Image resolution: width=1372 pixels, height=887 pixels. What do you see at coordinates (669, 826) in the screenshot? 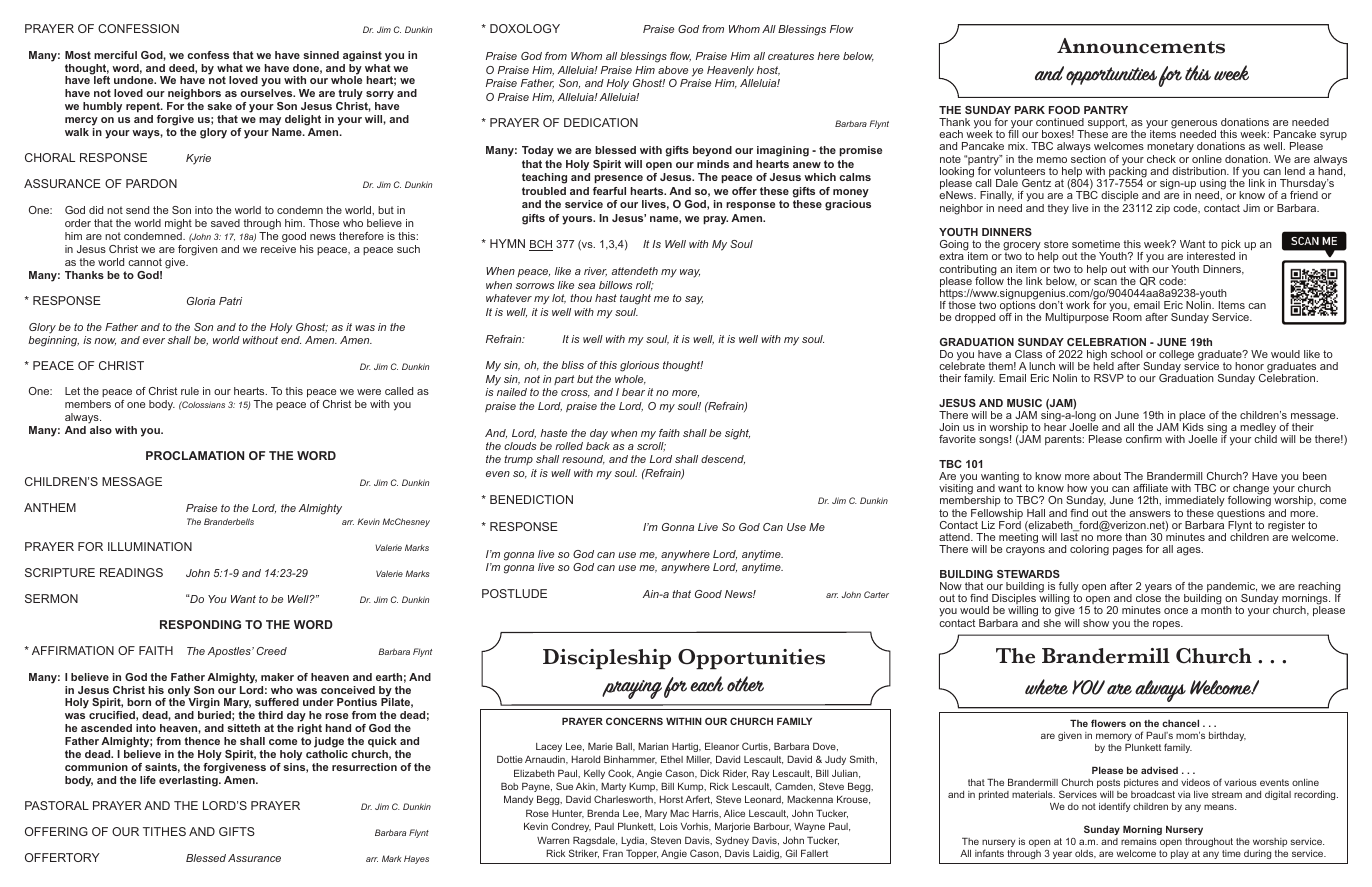
I see `Lois` at bounding box center [669, 826].
